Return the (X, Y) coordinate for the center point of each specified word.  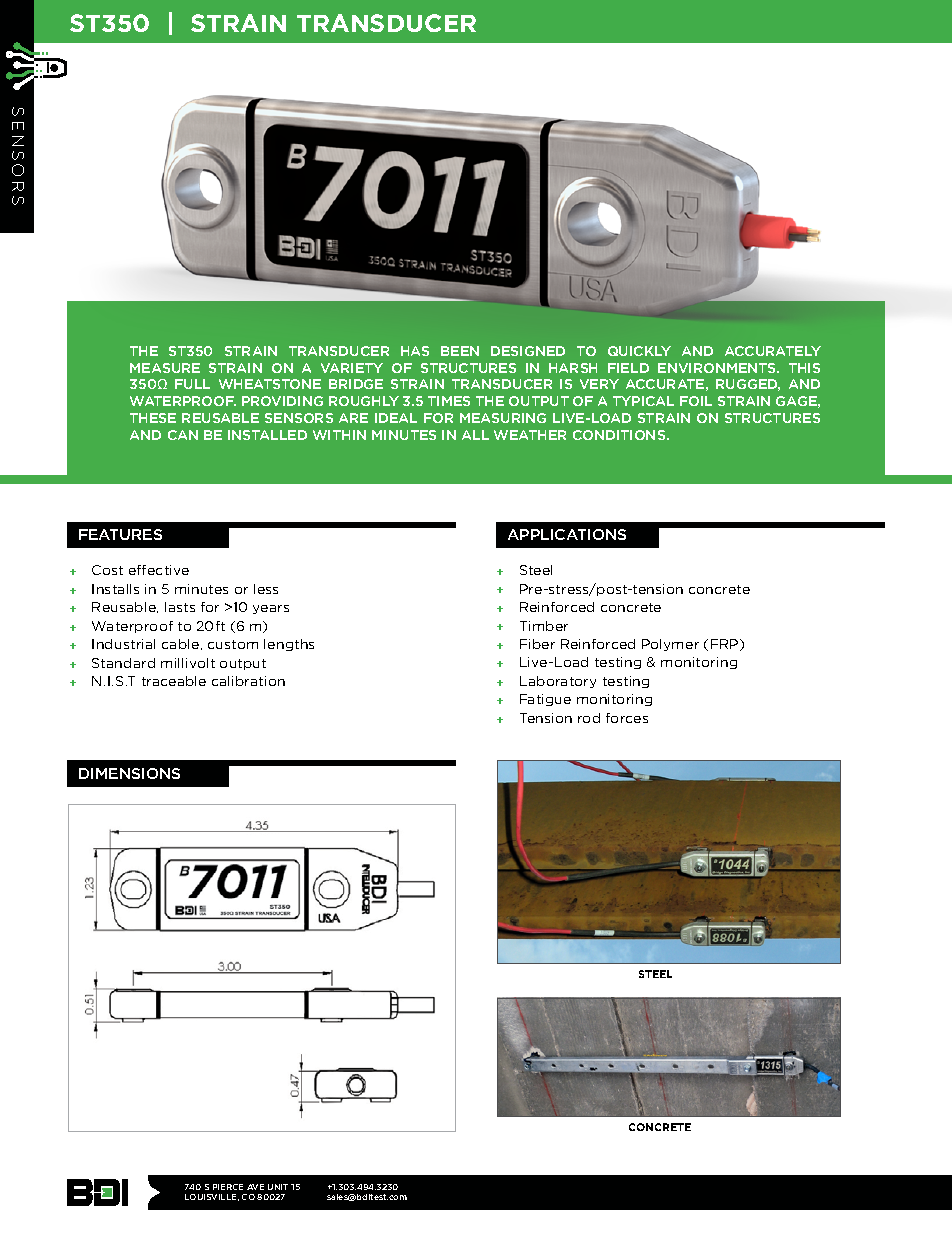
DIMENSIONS (129, 773)
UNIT (278, 1187)
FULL (192, 384)
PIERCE (228, 1187)
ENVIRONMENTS (718, 368)
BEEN (460, 351)
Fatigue (545, 700)
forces (627, 718)
